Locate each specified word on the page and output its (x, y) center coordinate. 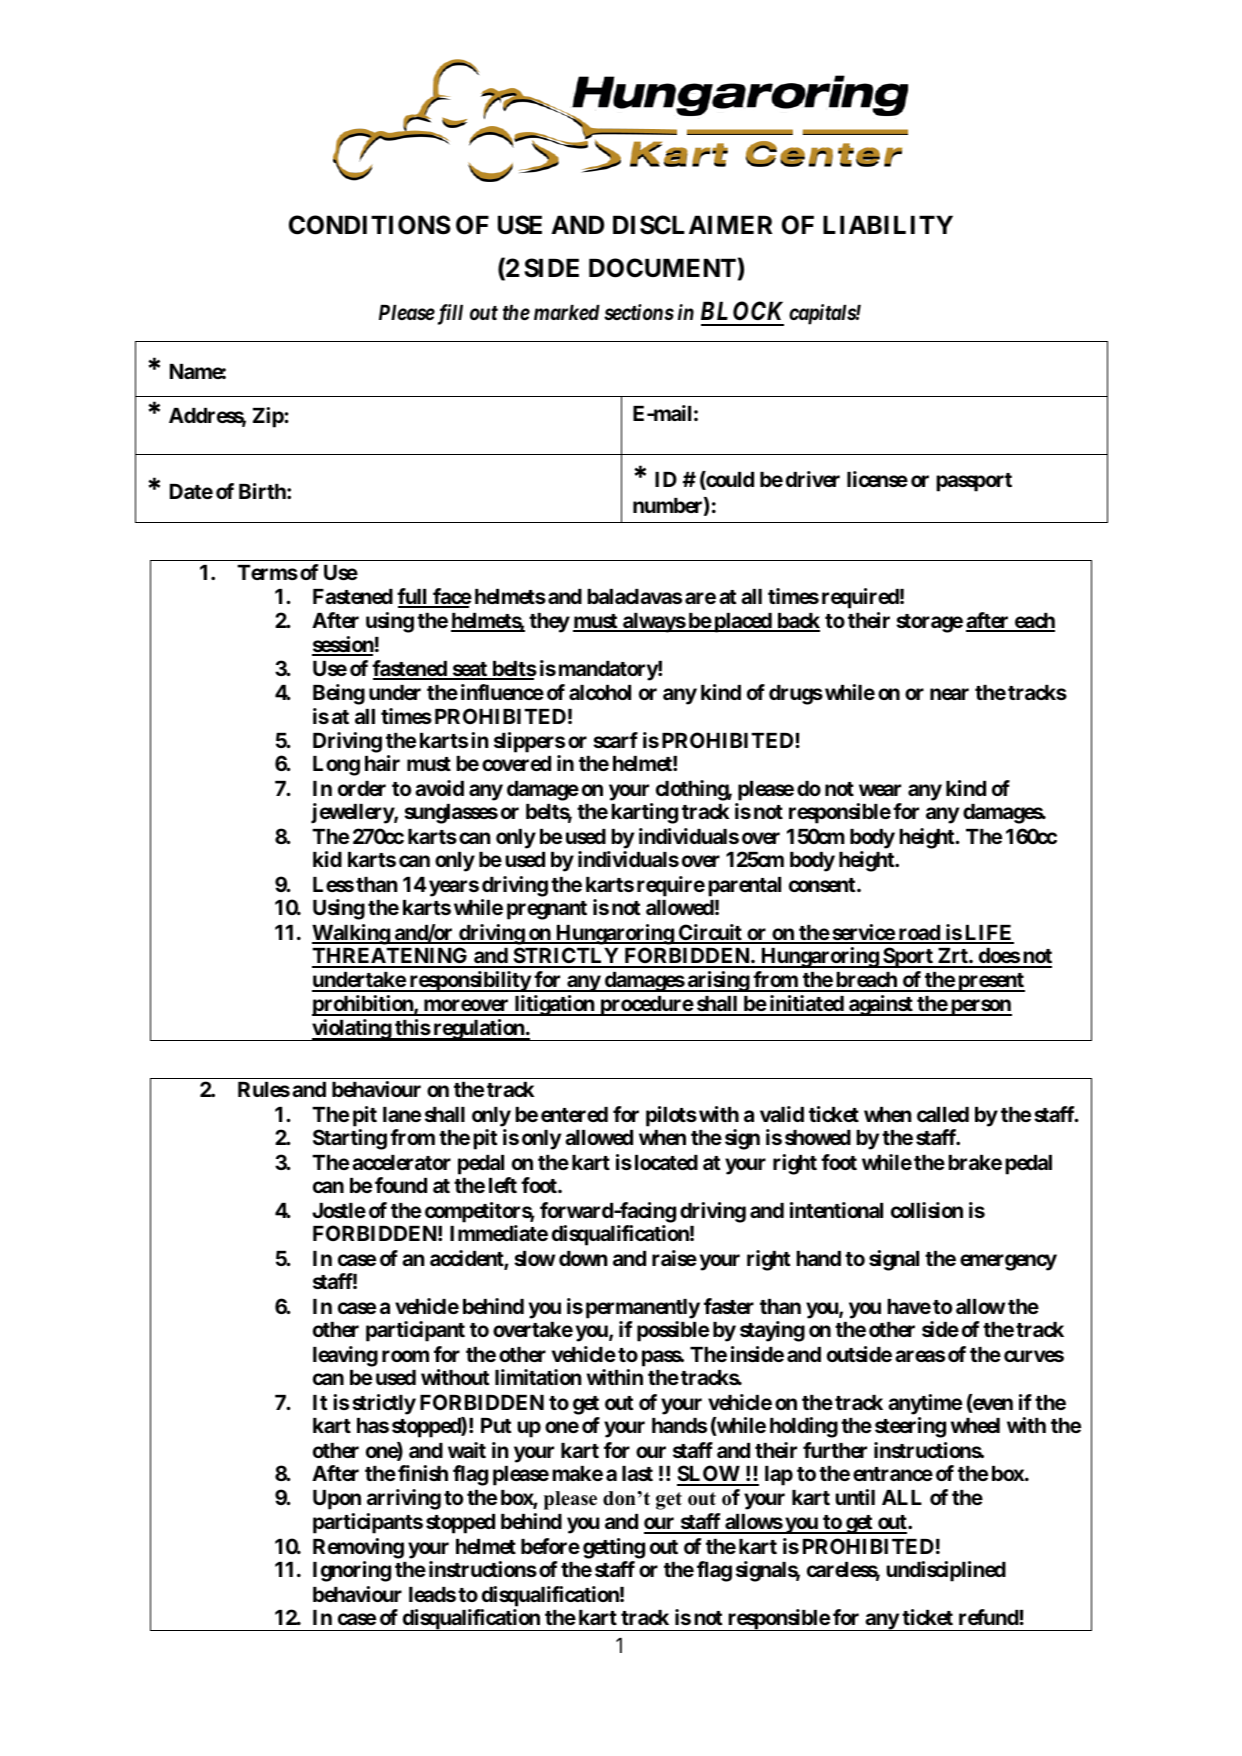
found (401, 1185)
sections (639, 312)
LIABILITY (888, 224)
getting (614, 1548)
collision (927, 1210)
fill (448, 314)
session (343, 645)
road (919, 934)
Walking (351, 934)
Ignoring (352, 1571)
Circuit (710, 933)
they (549, 623)
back (797, 622)
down (583, 1258)
